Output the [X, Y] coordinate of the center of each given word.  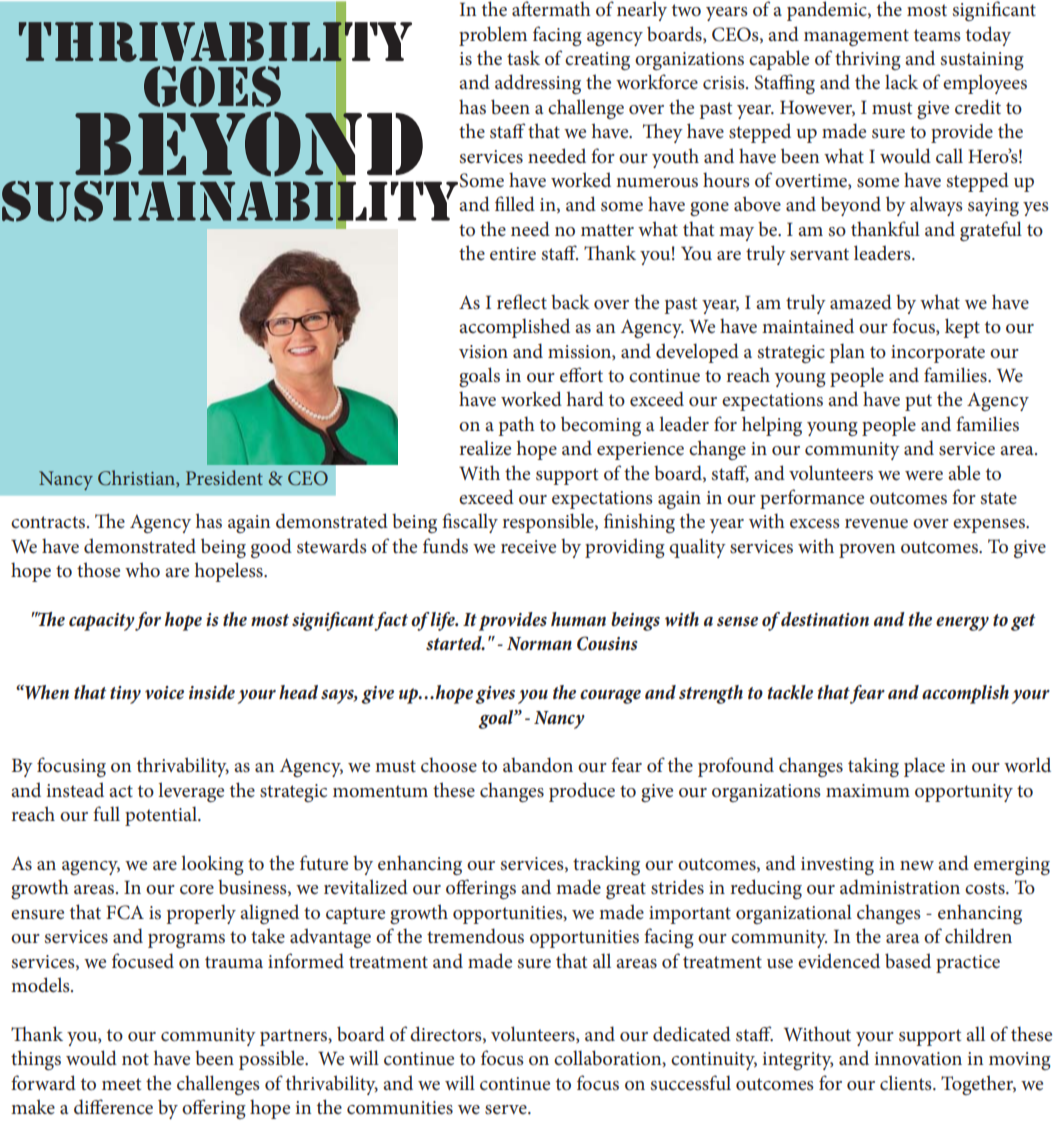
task [523, 58]
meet [121, 1084]
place [924, 767]
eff [572, 374]
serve [507, 1110]
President [224, 477]
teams [937, 35]
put [918, 402]
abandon [538, 765]
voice [164, 693]
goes [212, 86]
